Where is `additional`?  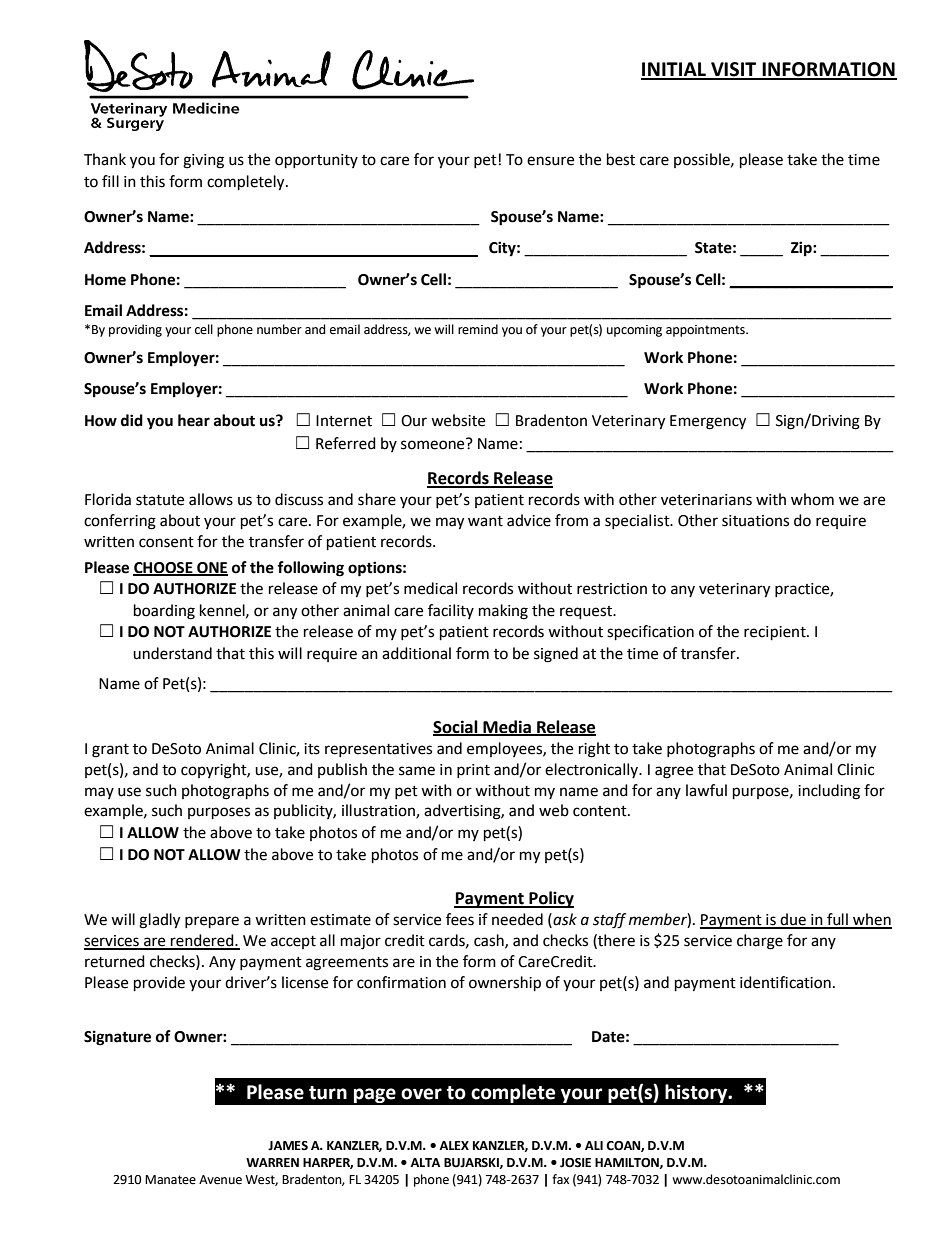 additional is located at coordinates (416, 653).
